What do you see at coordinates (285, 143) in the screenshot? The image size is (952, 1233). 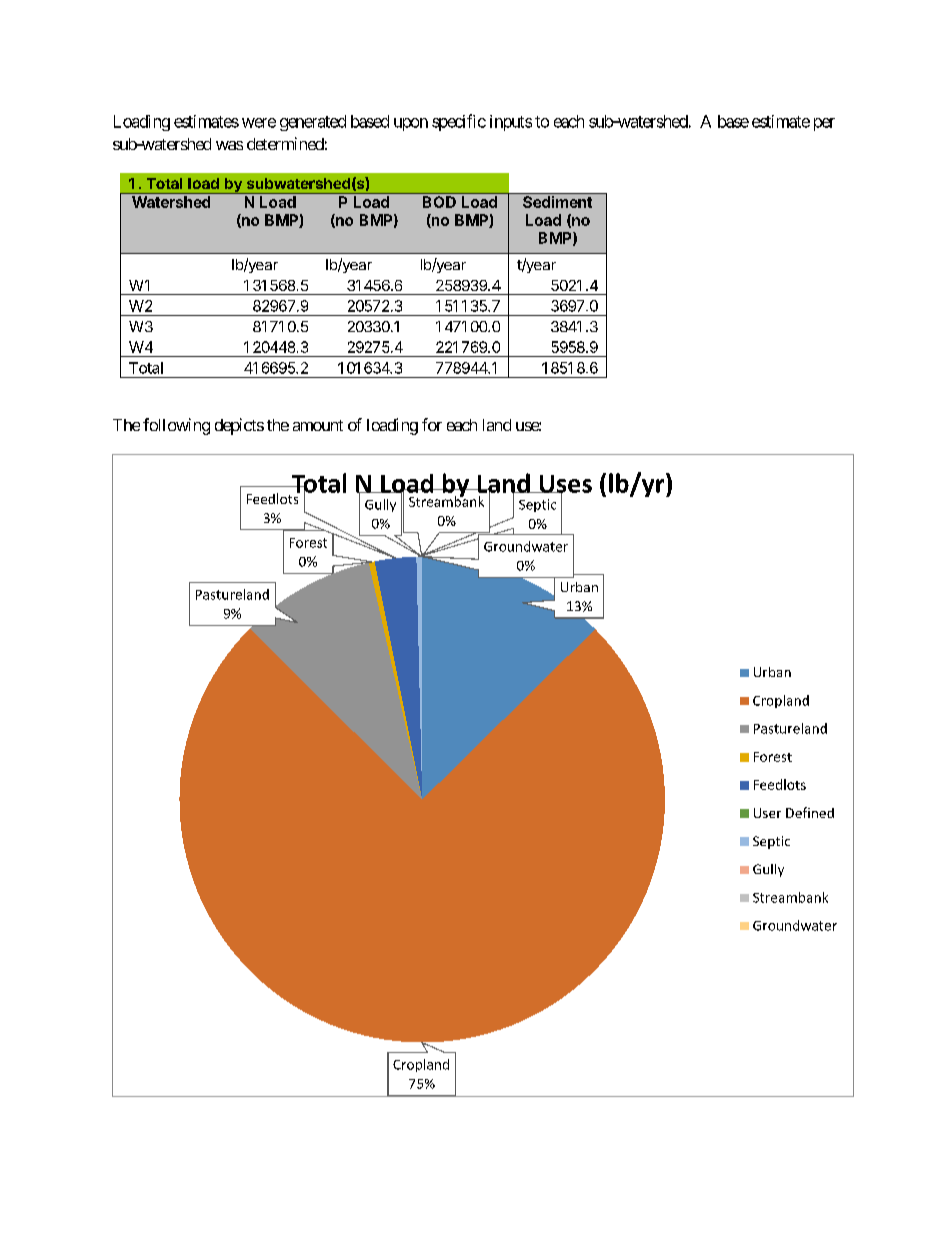 I see `determined` at bounding box center [285, 143].
